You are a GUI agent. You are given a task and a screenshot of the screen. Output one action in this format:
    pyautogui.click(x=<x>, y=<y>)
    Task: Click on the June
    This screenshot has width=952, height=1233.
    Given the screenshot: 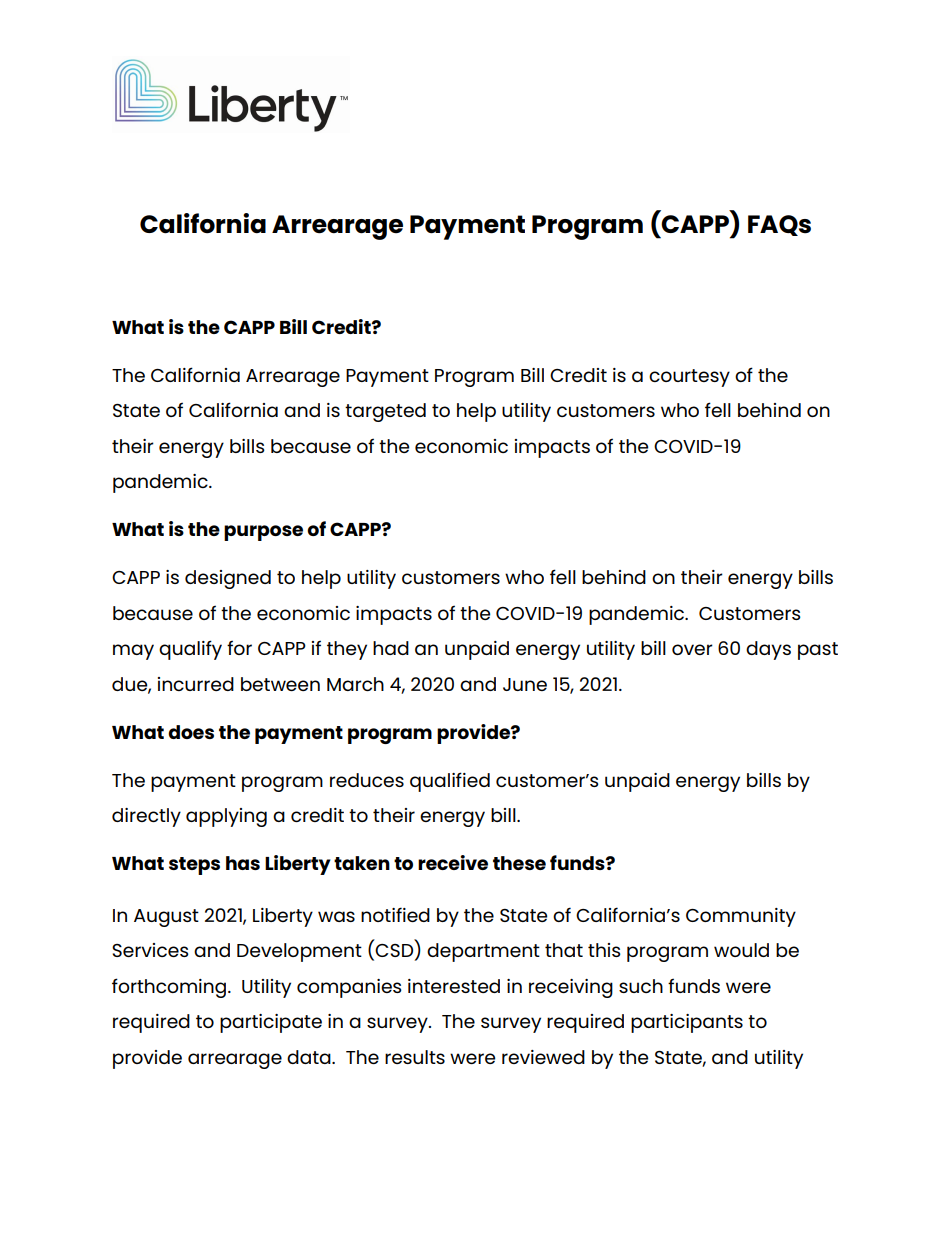 What is the action you would take?
    pyautogui.click(x=525, y=684)
